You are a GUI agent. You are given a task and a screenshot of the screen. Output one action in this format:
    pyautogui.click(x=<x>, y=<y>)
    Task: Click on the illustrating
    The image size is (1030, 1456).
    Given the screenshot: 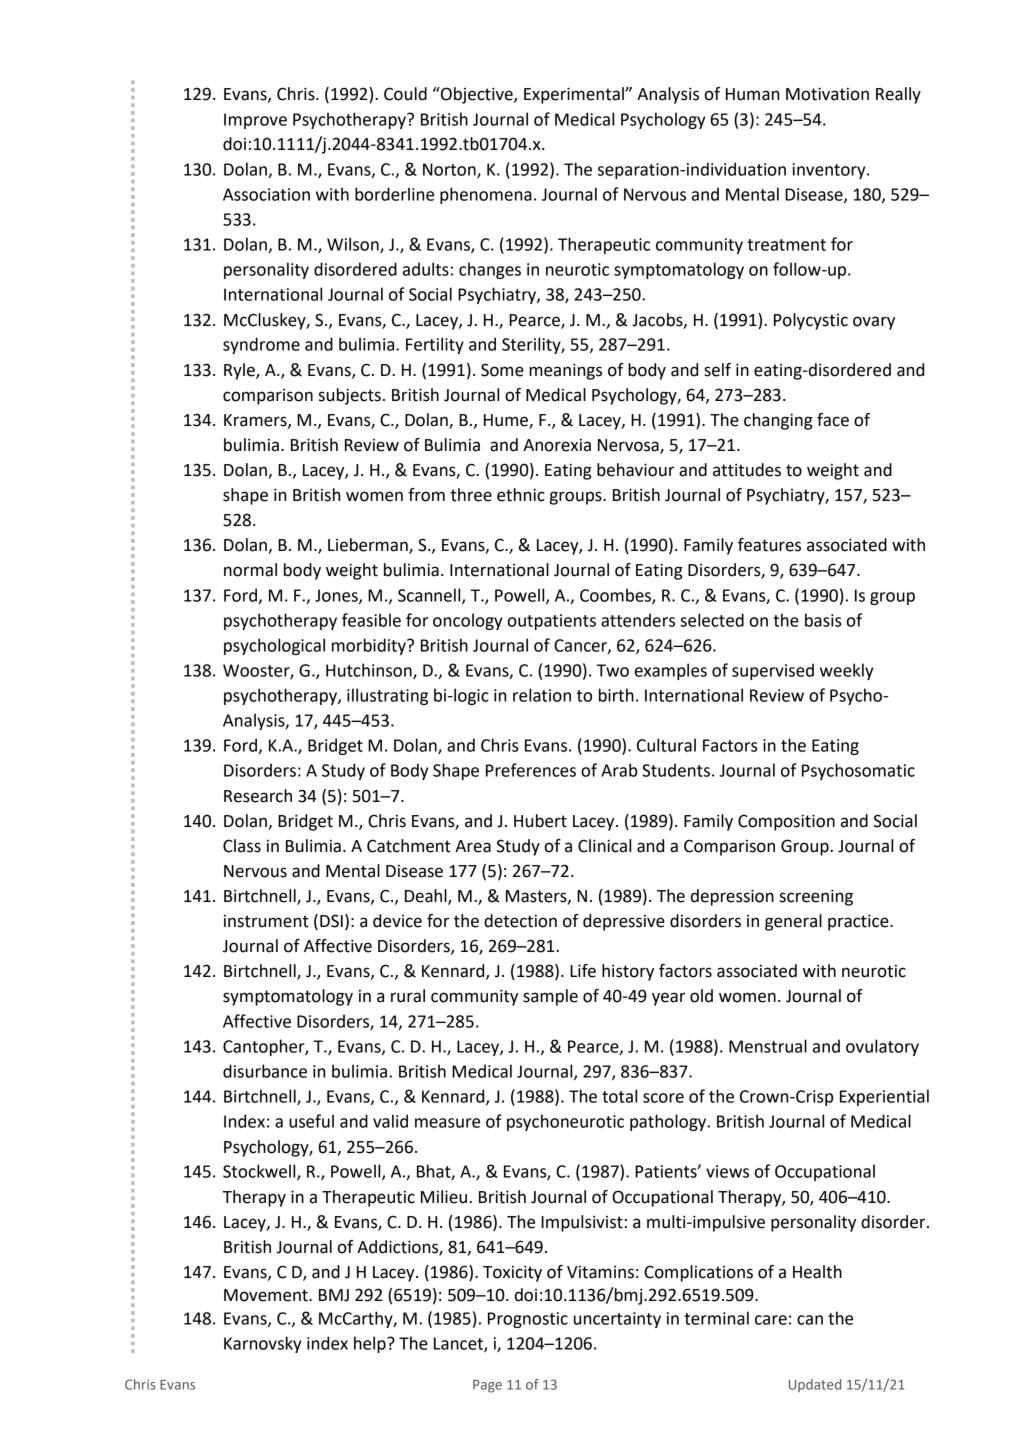 What is the action you would take?
    pyautogui.click(x=387, y=696)
